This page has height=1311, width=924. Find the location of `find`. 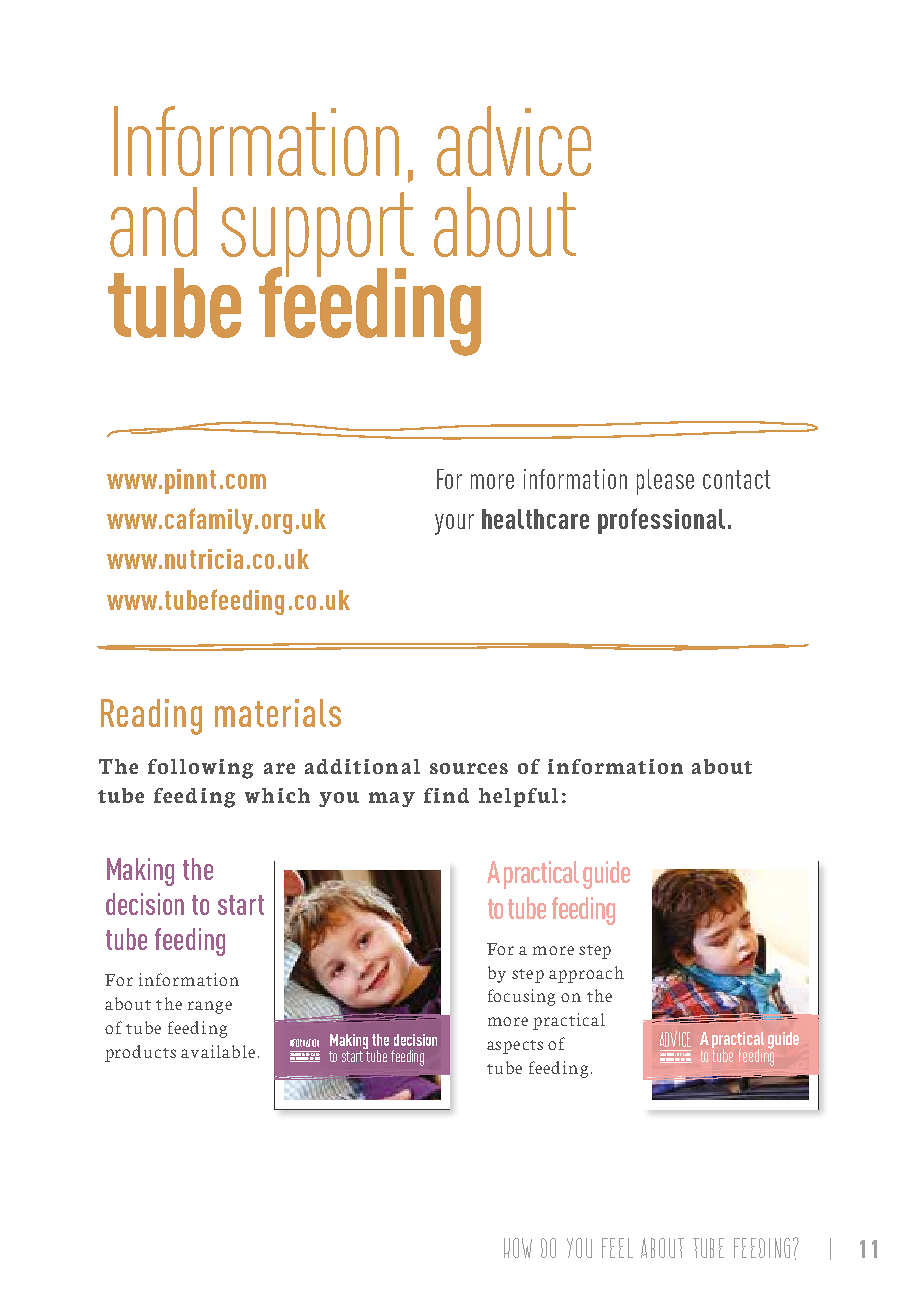

find is located at coordinates (446, 795).
